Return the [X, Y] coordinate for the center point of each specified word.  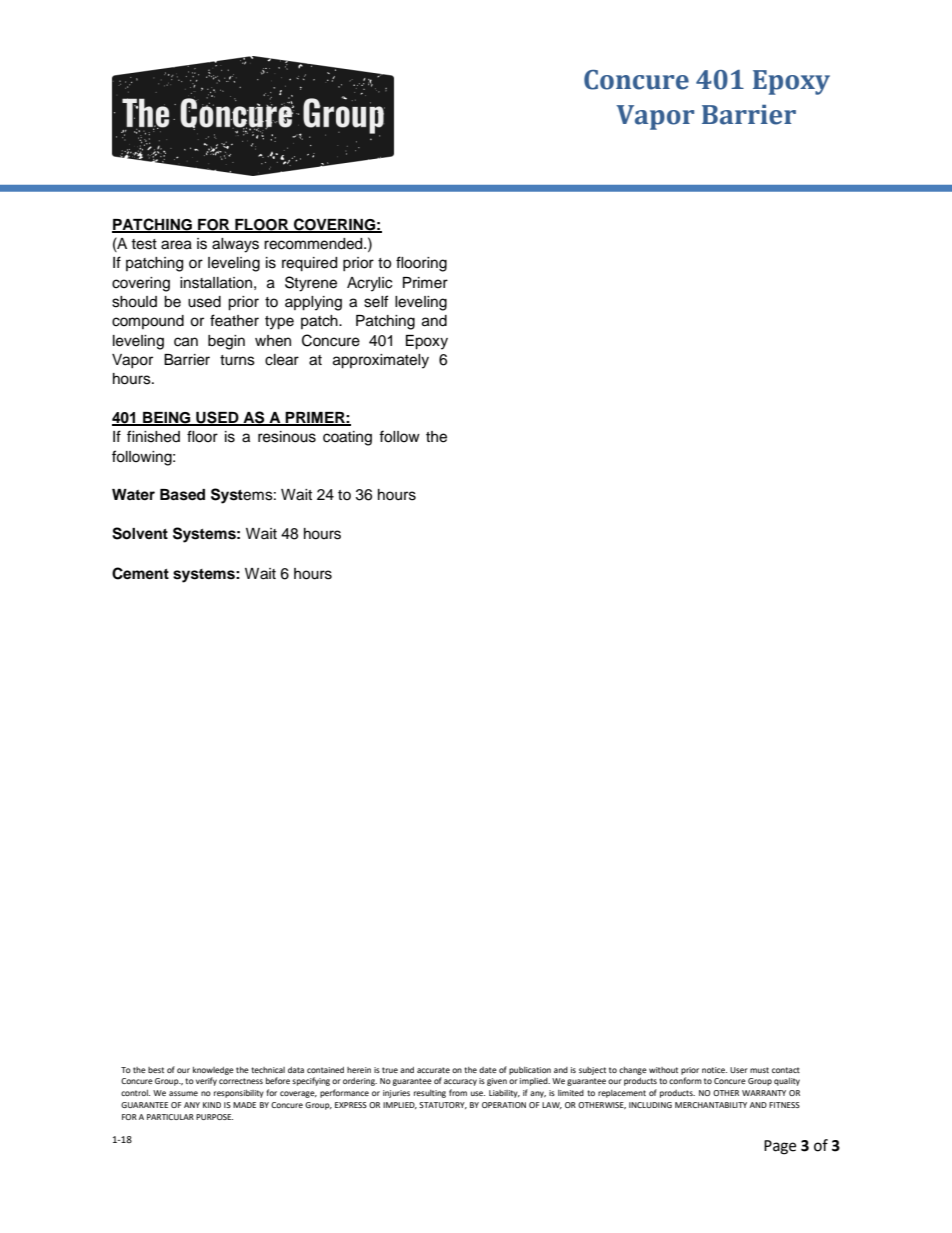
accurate [433, 1070]
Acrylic [369, 284]
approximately [381, 361]
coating [347, 438]
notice [714, 1070]
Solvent [140, 533]
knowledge [213, 1071]
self [376, 301]
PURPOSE [214, 1117]
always [235, 245]
